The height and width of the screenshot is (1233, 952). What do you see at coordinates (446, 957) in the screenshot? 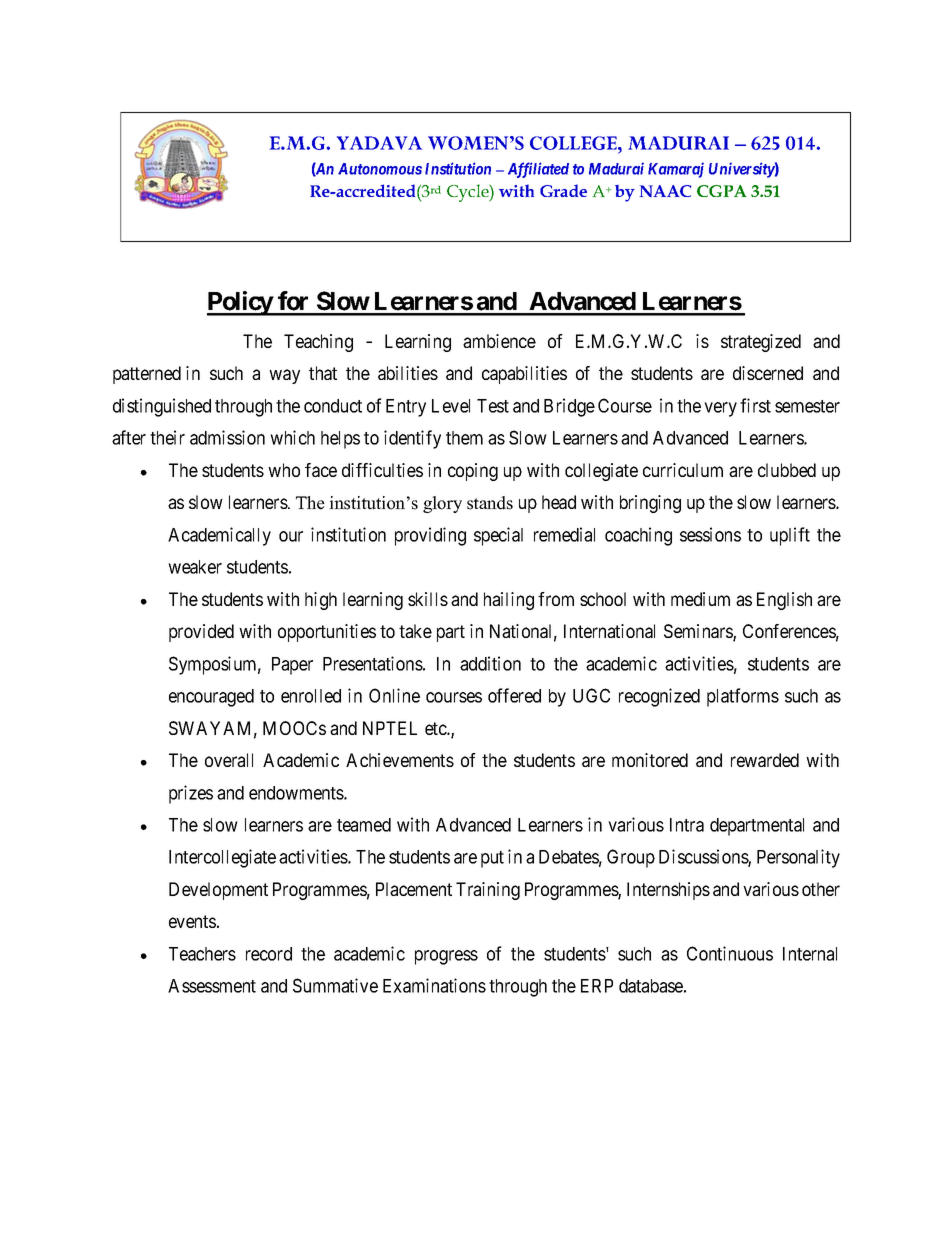
I see `progress` at bounding box center [446, 957].
